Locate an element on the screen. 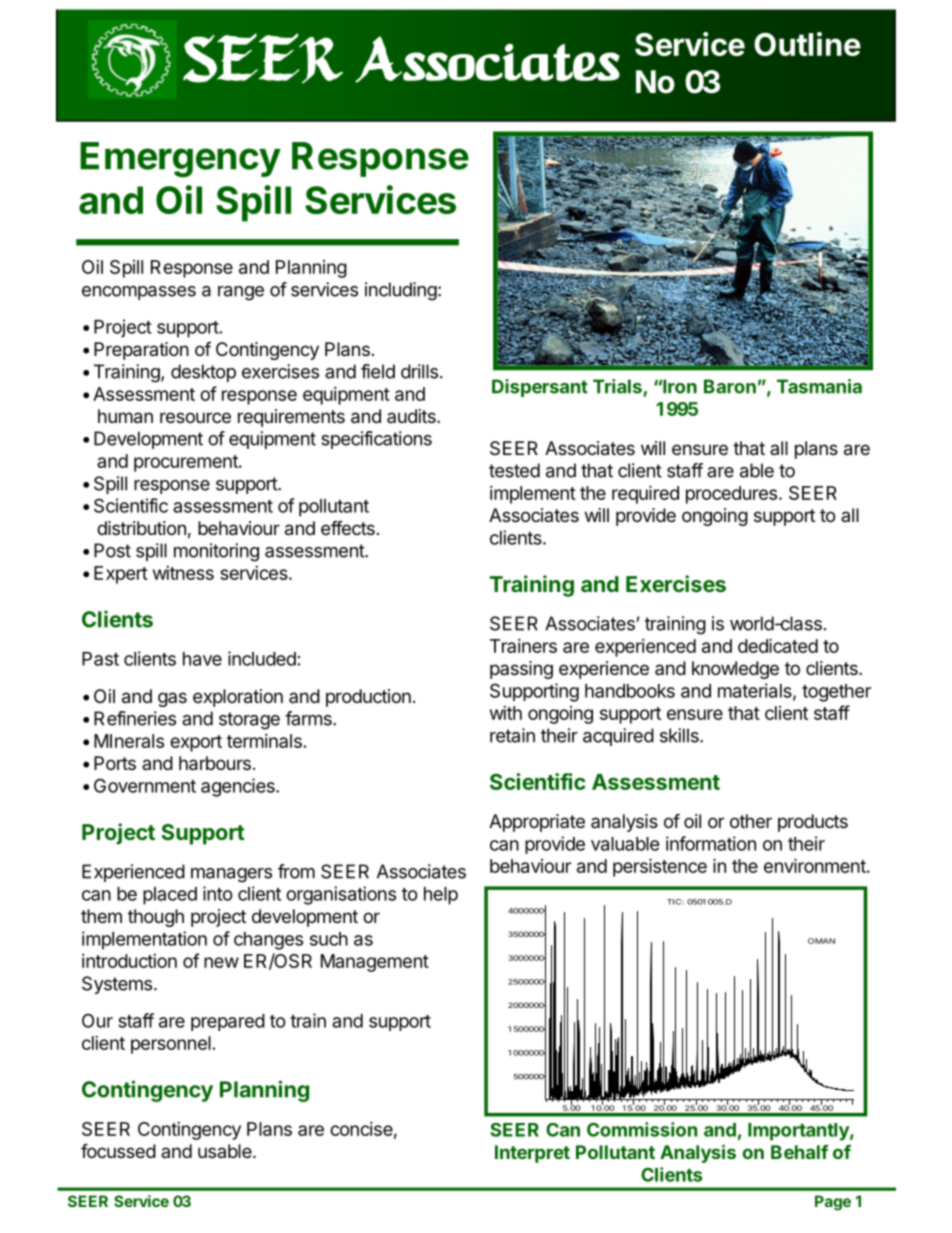  passing is located at coordinates (521, 670).
